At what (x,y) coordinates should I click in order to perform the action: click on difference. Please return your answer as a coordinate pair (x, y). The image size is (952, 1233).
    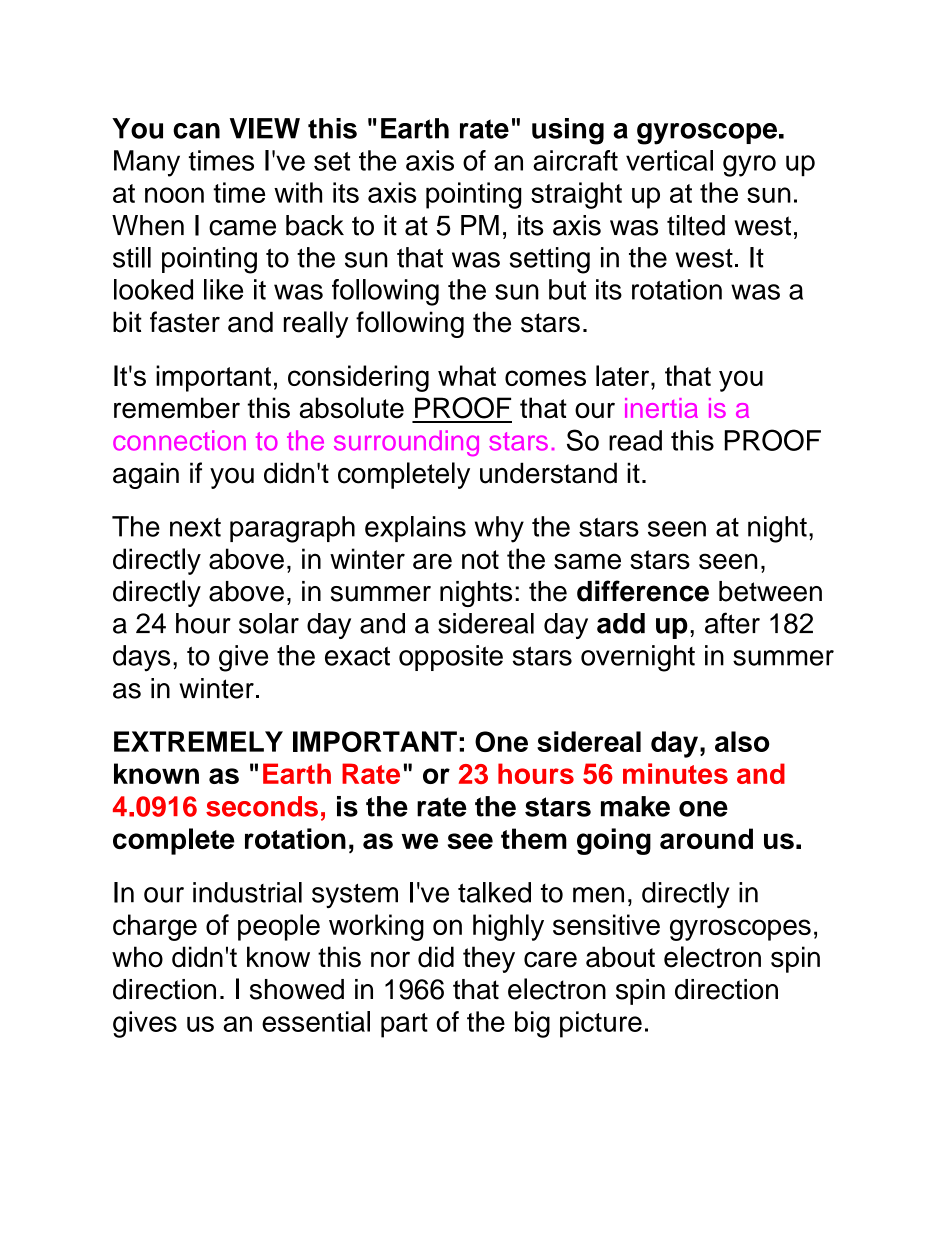
    Looking at the image, I should click on (643, 591).
